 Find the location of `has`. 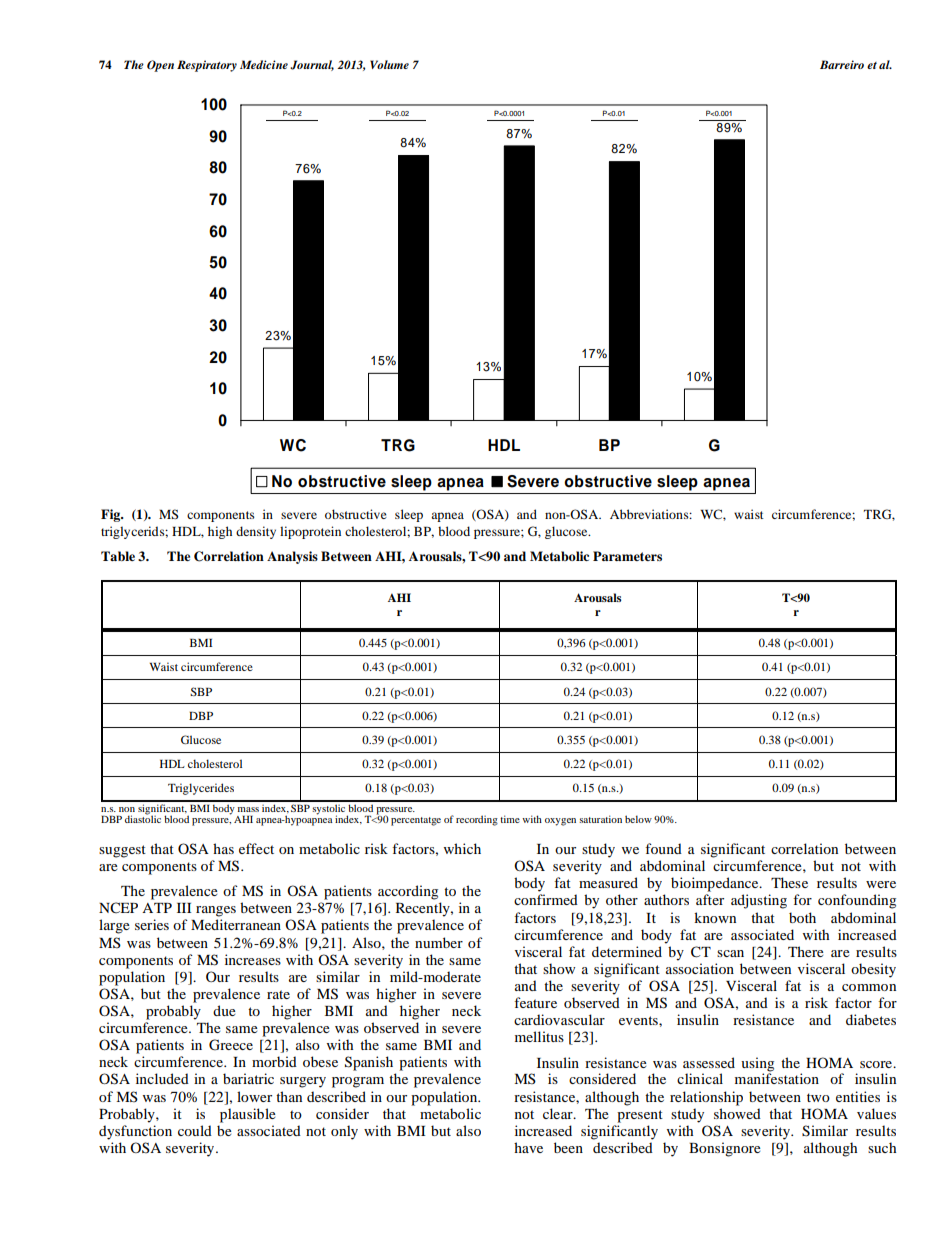

has is located at coordinates (223, 848).
